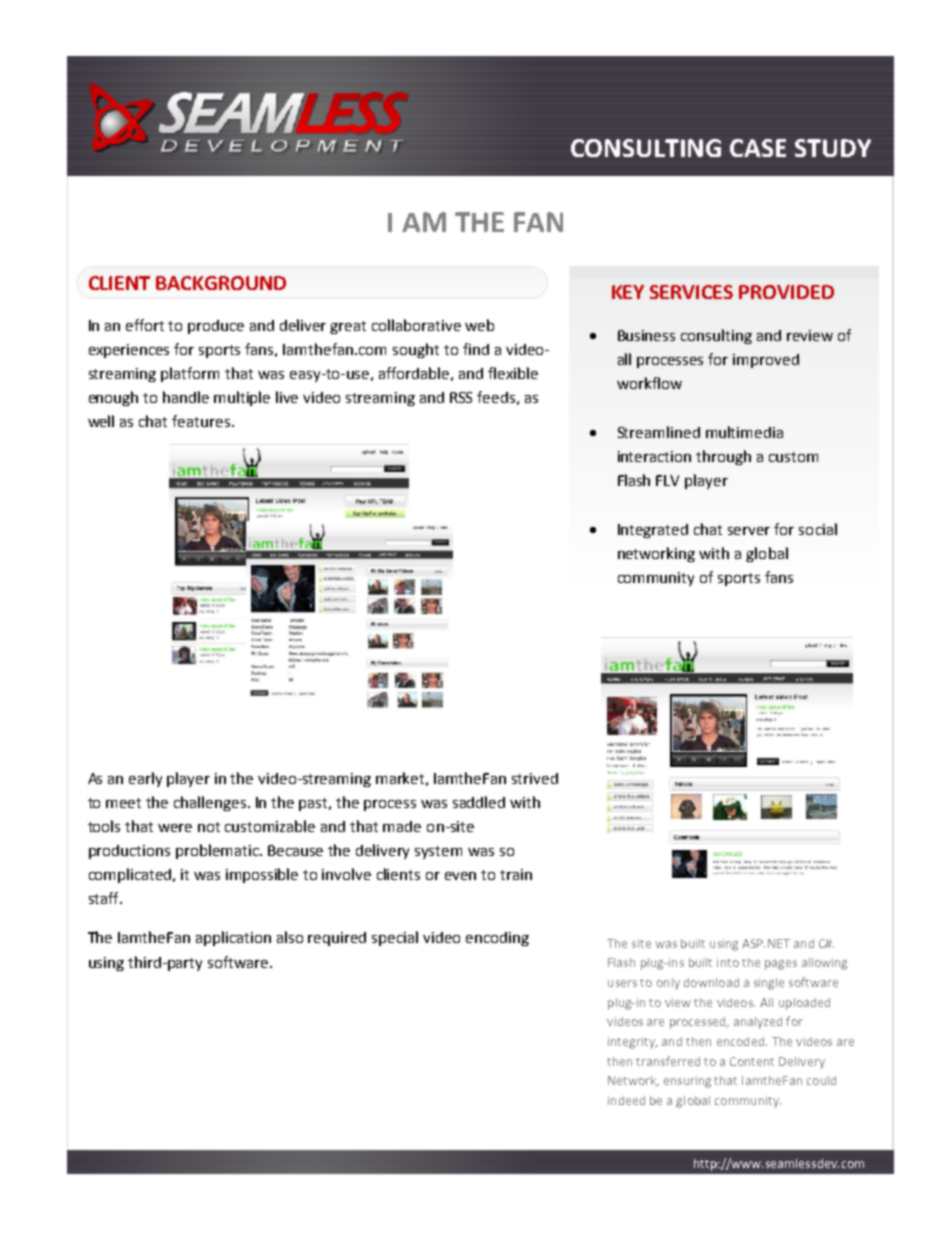  I want to click on features, so click(202, 421).
